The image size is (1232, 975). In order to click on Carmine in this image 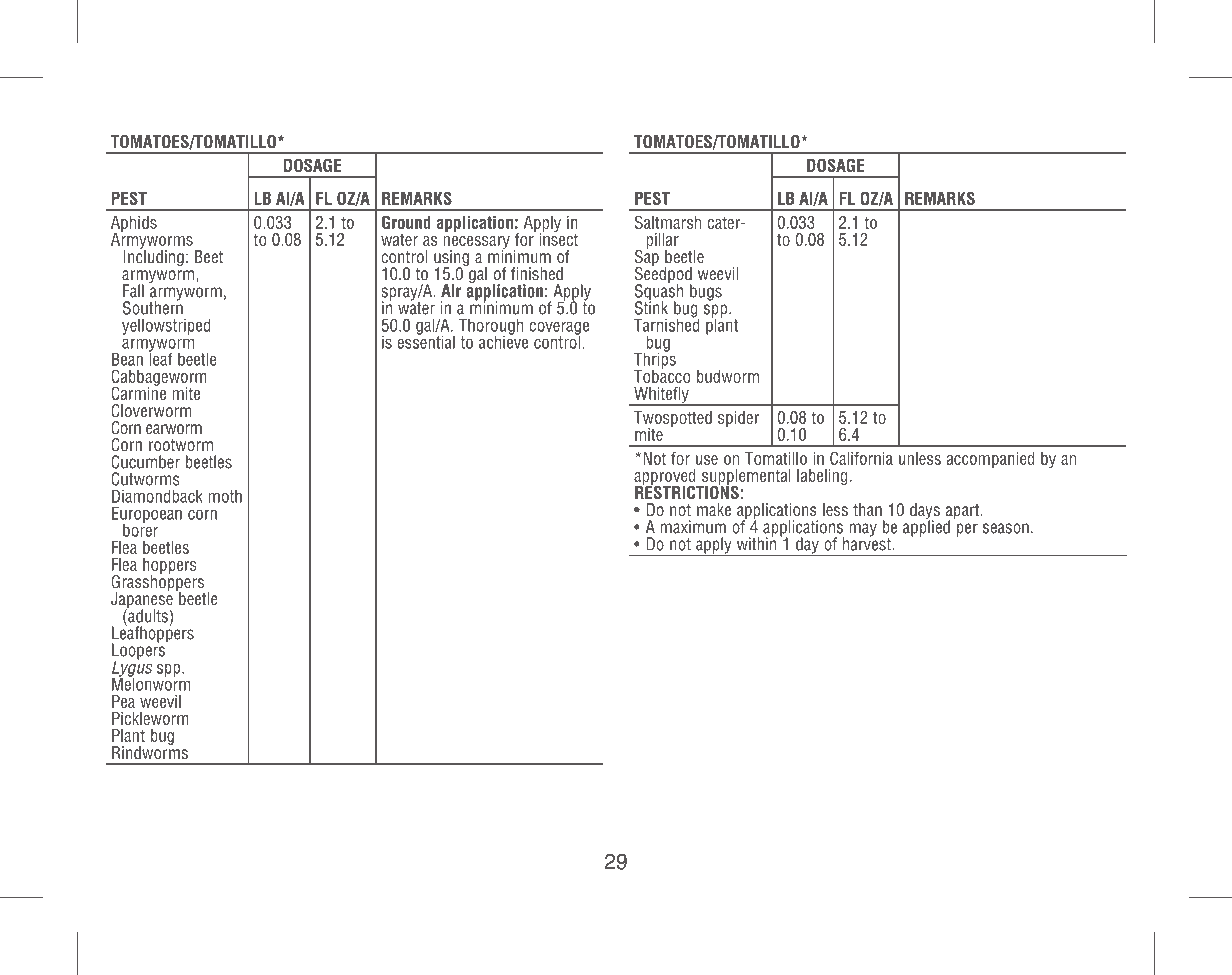, I will do `click(138, 392)`.
